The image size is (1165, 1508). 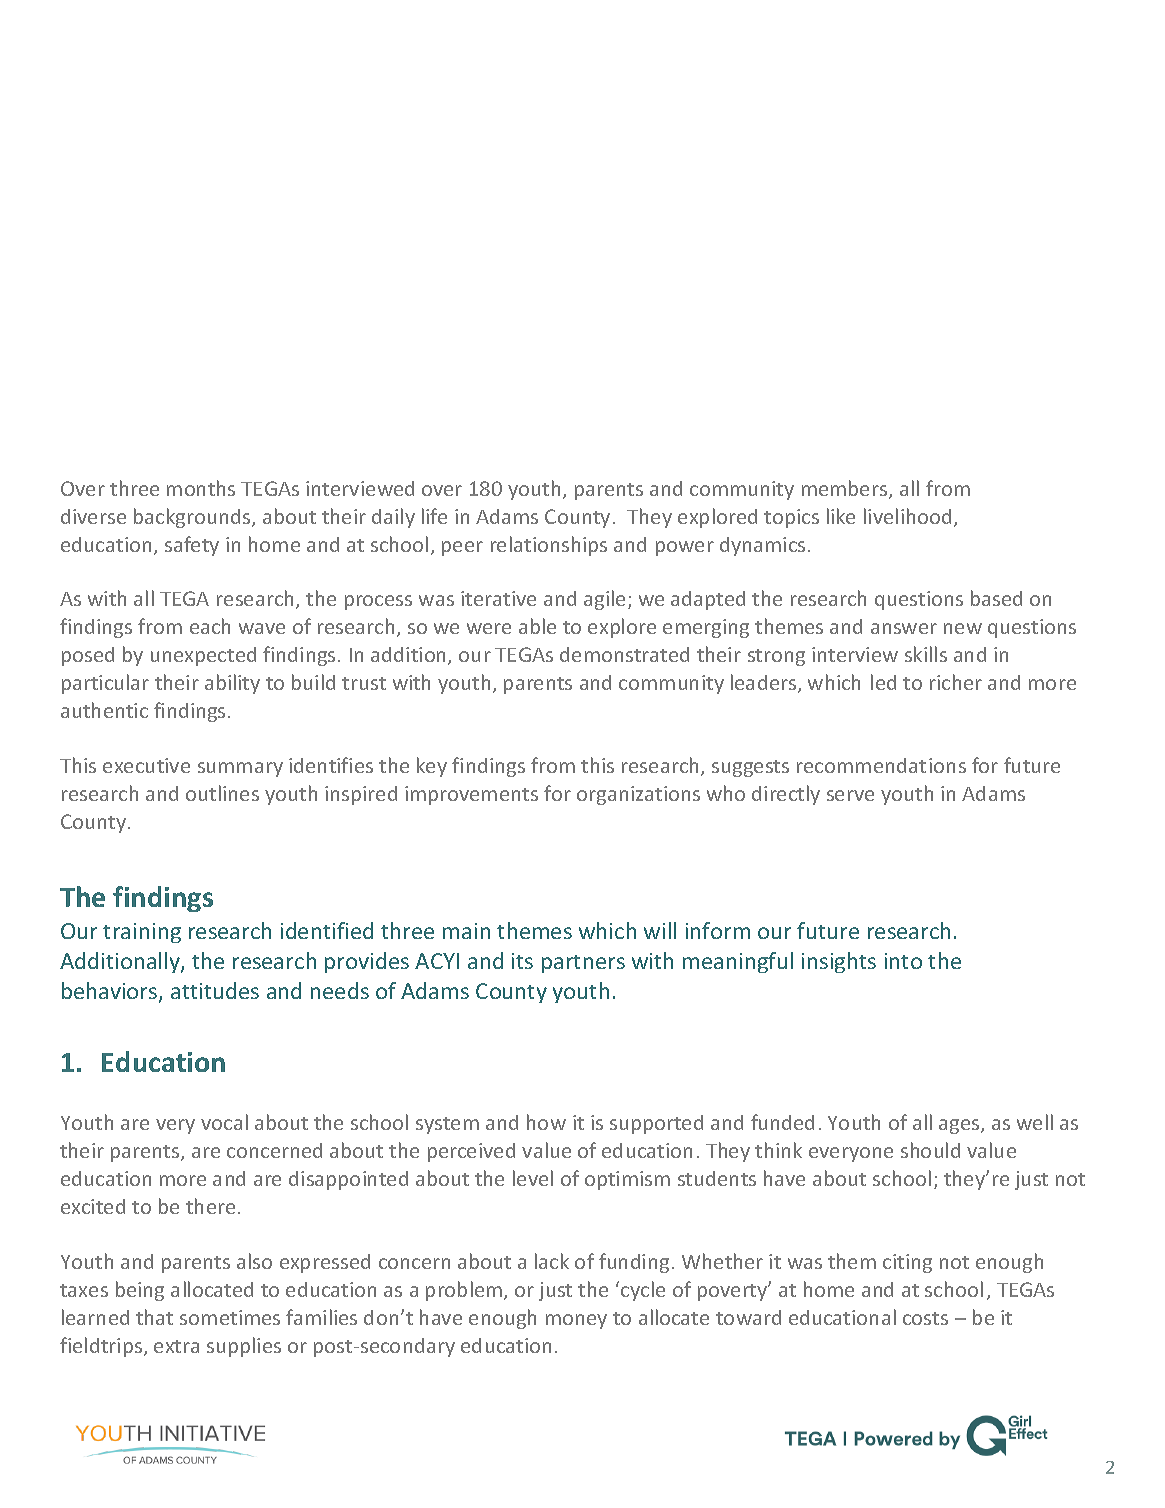 I want to click on vocal, so click(x=224, y=1122).
